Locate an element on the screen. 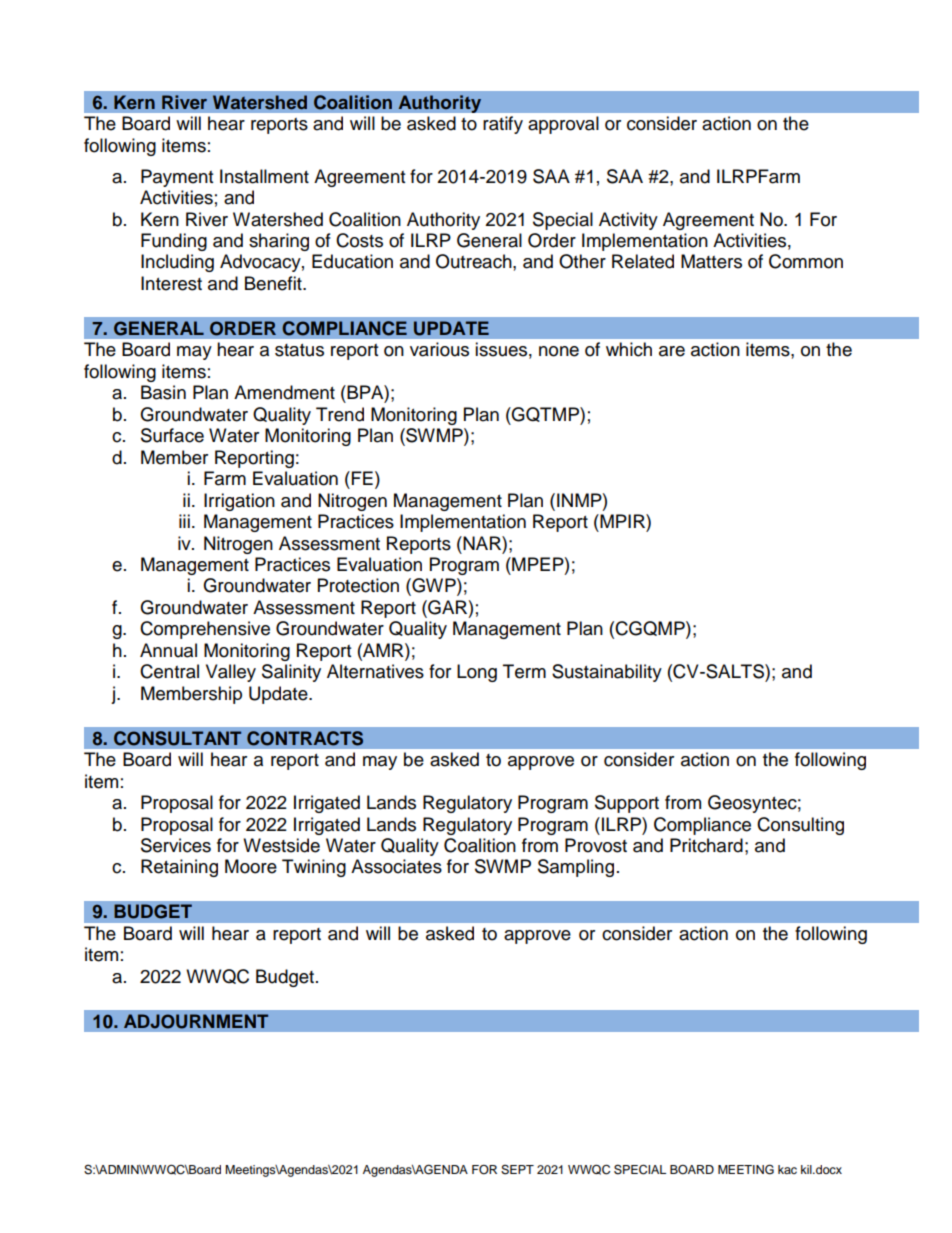  Pritchard is located at coordinates (706, 845).
